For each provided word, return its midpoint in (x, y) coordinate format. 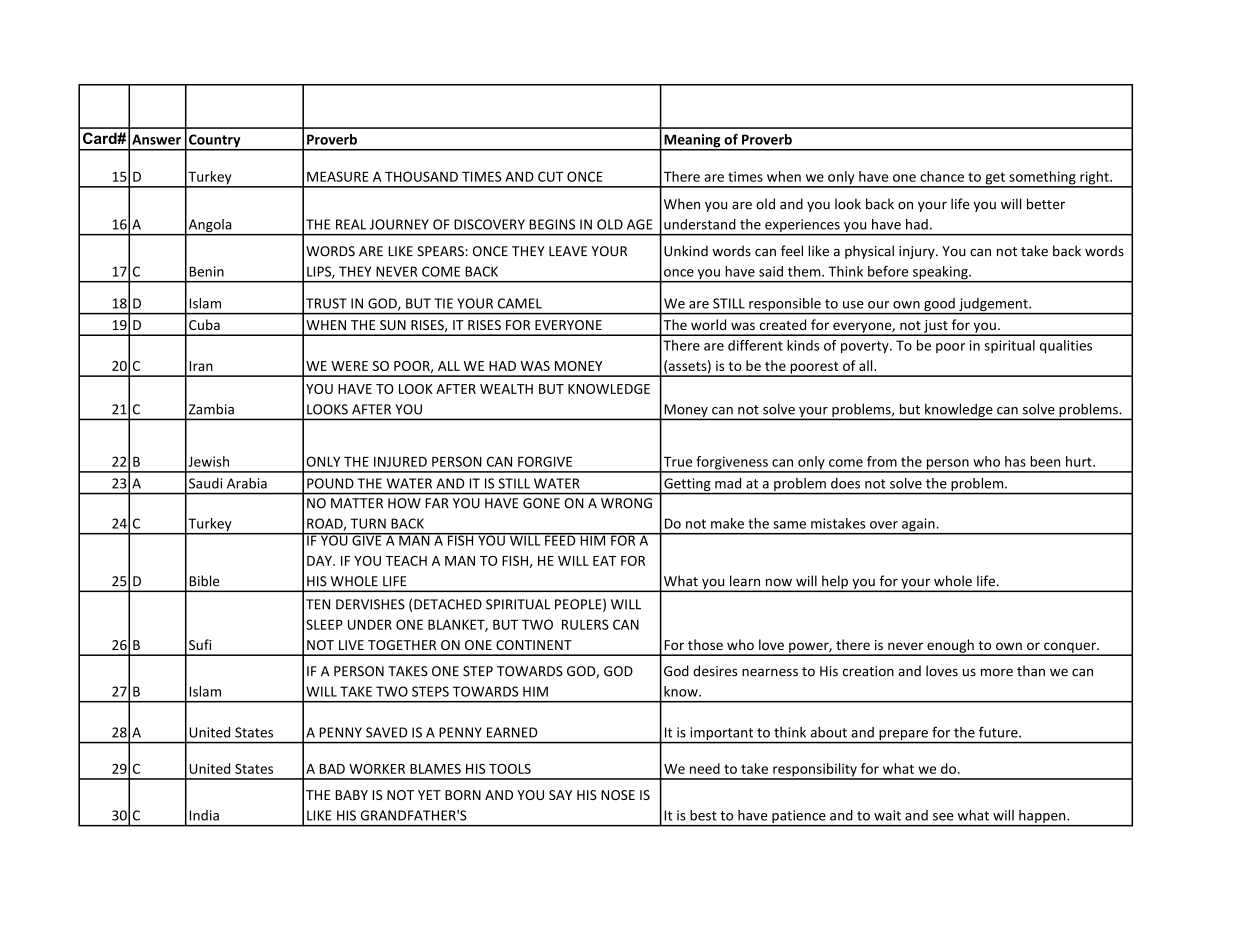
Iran (201, 366)
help (835, 583)
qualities (1066, 347)
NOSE (618, 795)
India (204, 815)
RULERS (585, 624)
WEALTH (506, 389)
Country (215, 142)
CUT (550, 176)
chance (942, 176)
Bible (204, 581)
